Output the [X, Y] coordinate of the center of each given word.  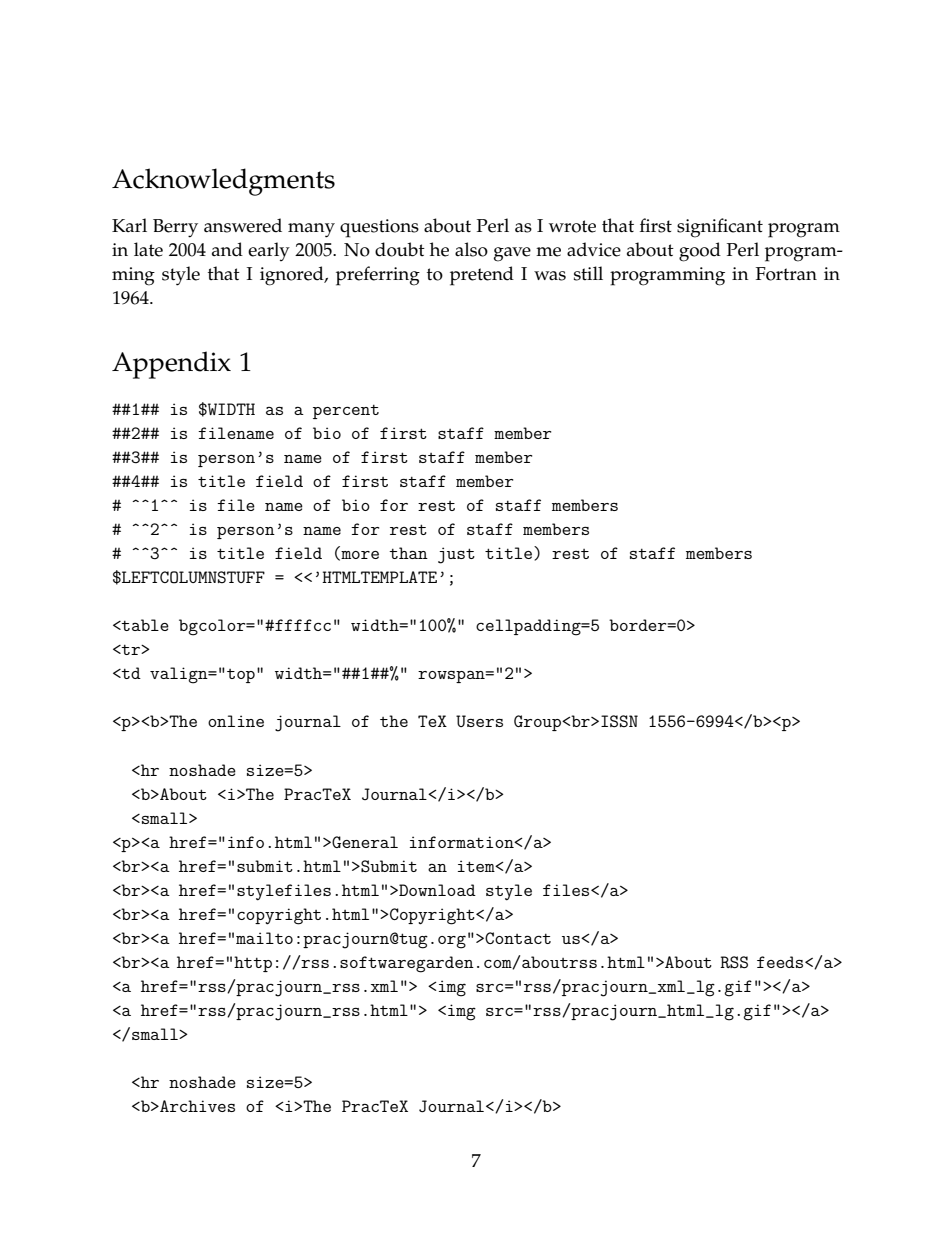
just [456, 555]
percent [346, 411]
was [550, 276]
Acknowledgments [223, 182]
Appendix [171, 365]
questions [379, 228]
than [408, 553]
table [144, 625]
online [236, 721]
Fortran [786, 274]
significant [720, 228]
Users [479, 721]
